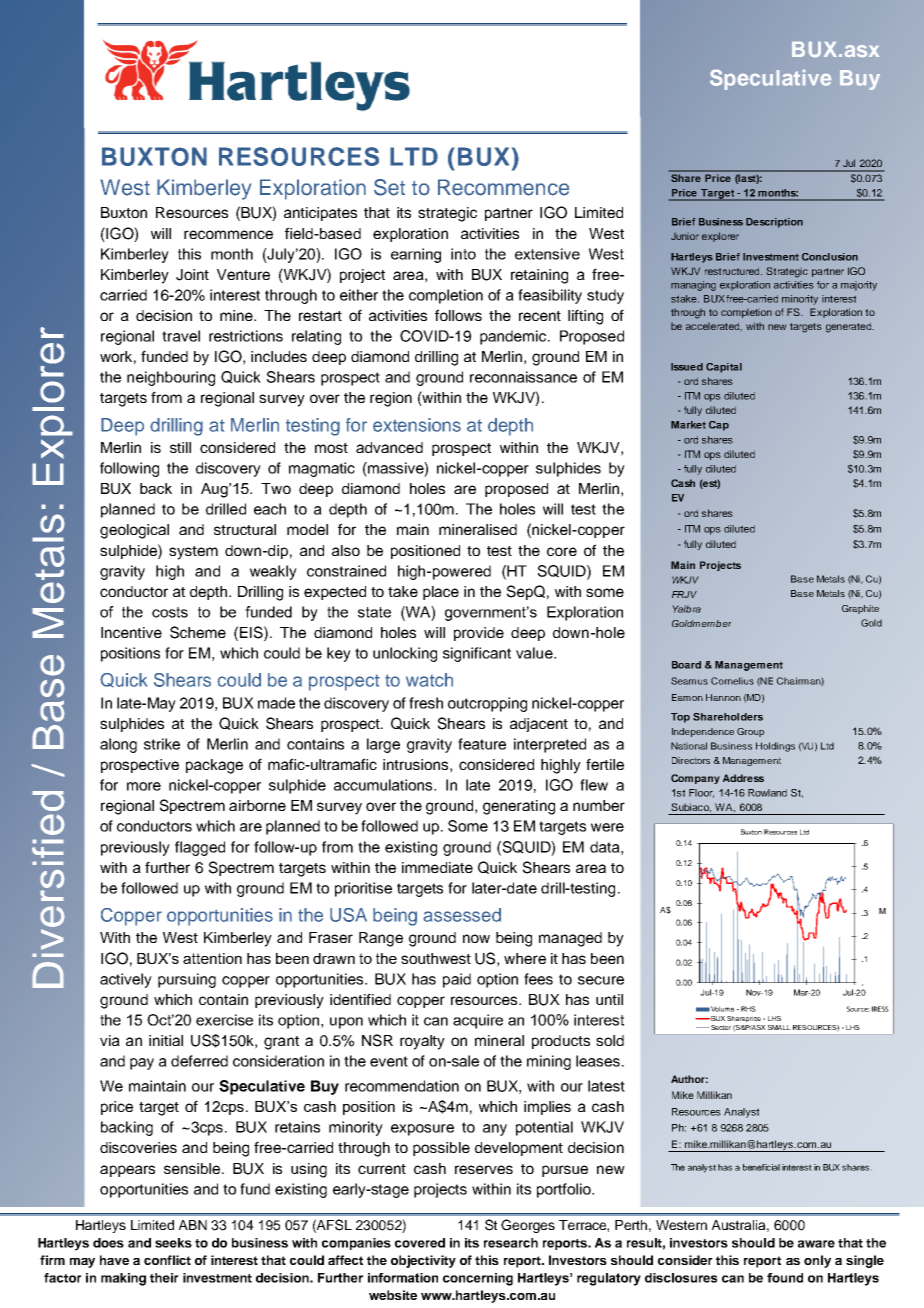 The image size is (924, 1308). I want to click on paid, so click(457, 980).
